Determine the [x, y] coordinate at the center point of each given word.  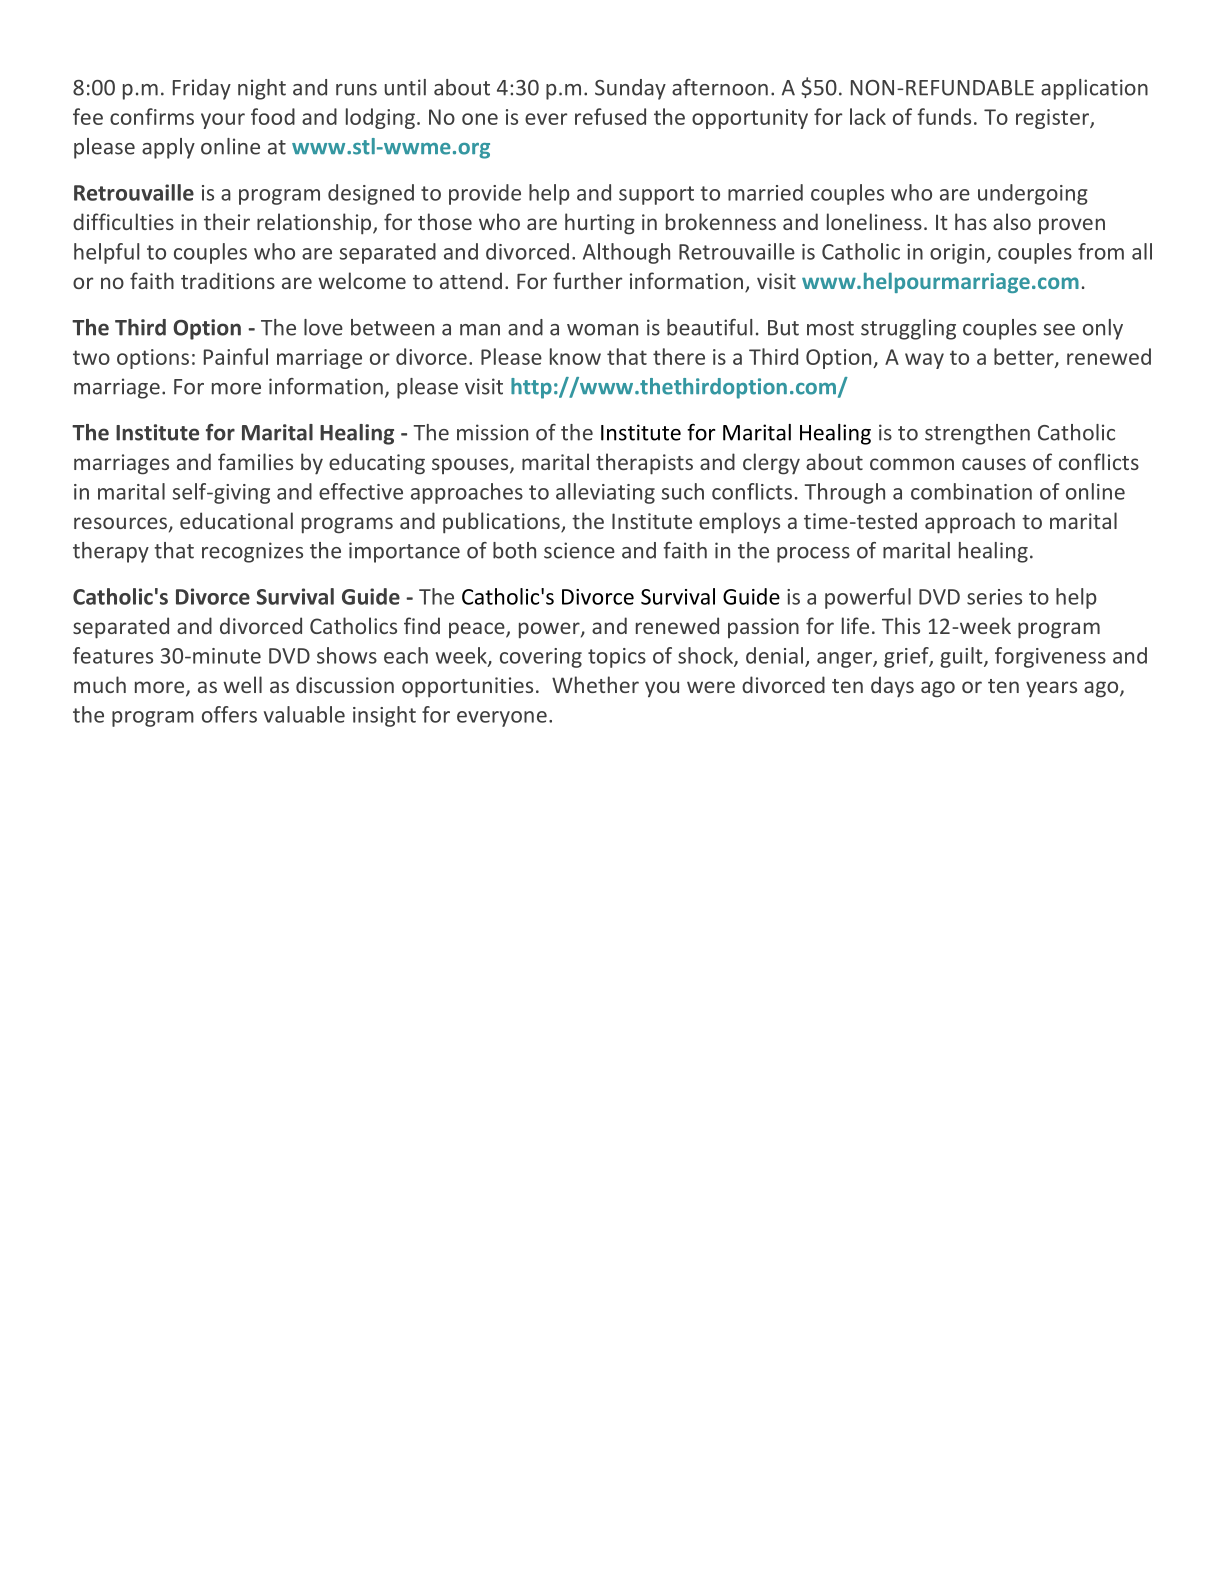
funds [944, 116]
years [1051, 689]
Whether [595, 684]
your [223, 121]
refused [610, 116]
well [242, 684]
